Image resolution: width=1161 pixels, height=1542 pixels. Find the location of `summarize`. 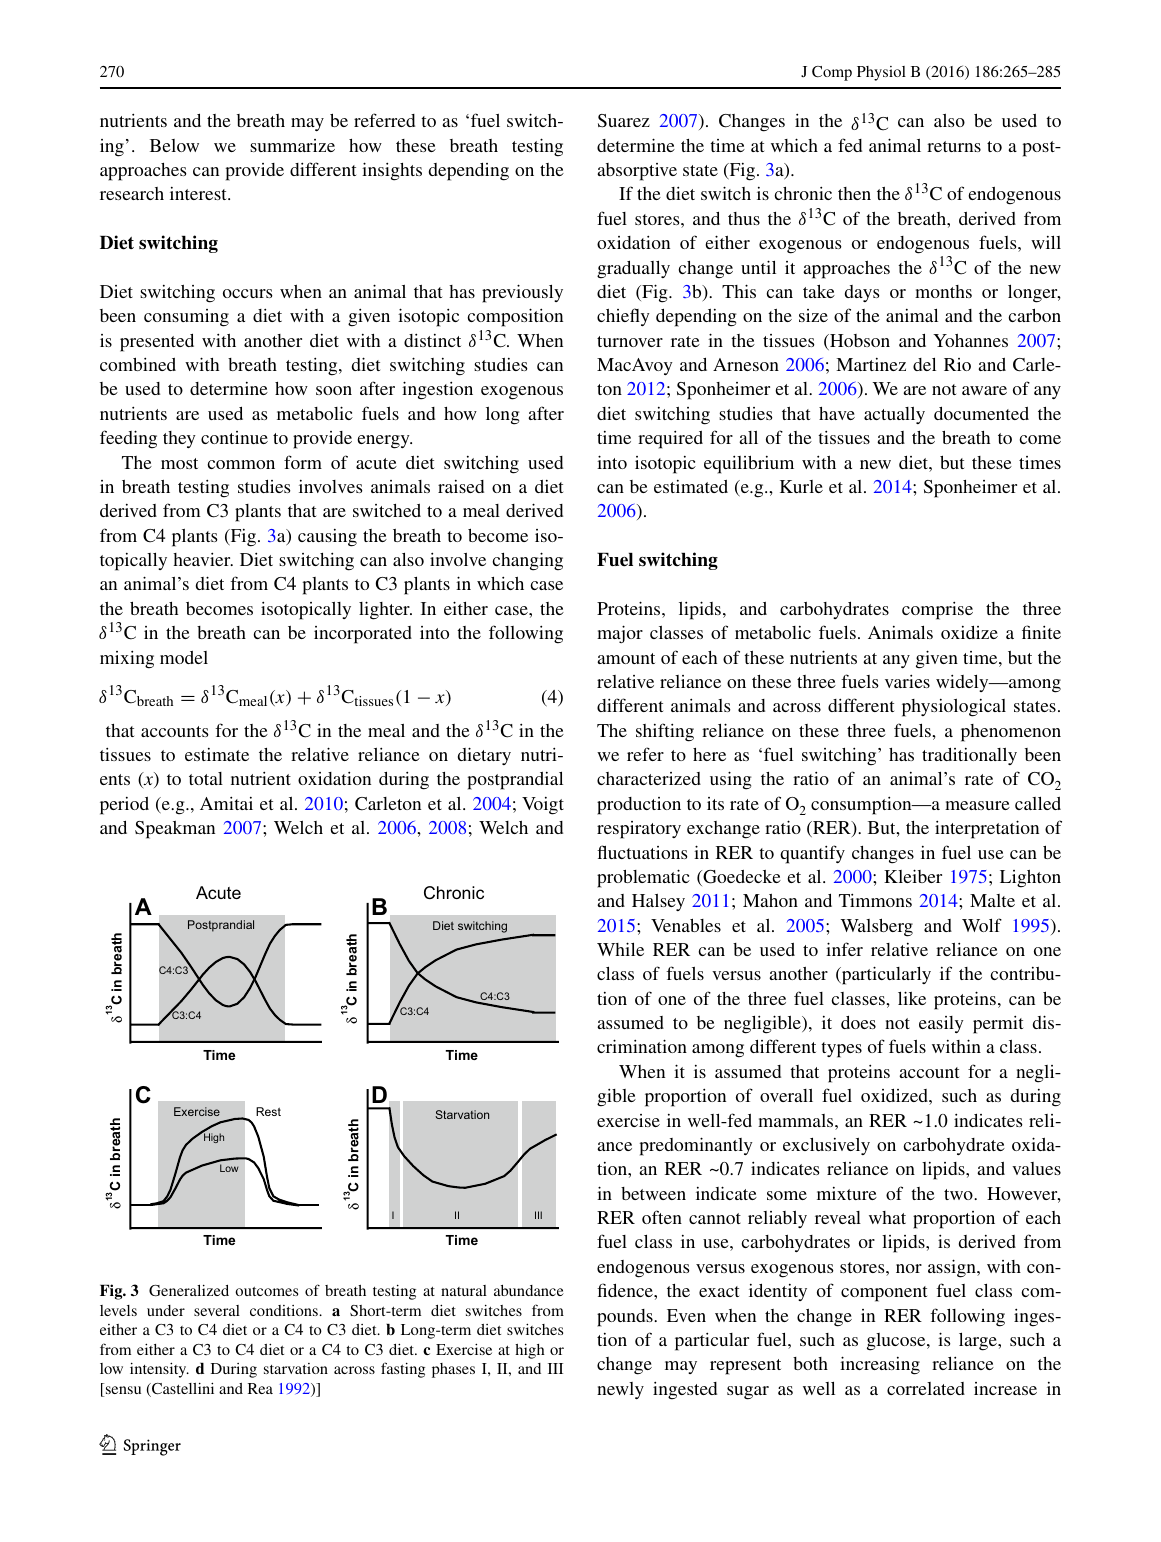

summarize is located at coordinates (292, 145).
